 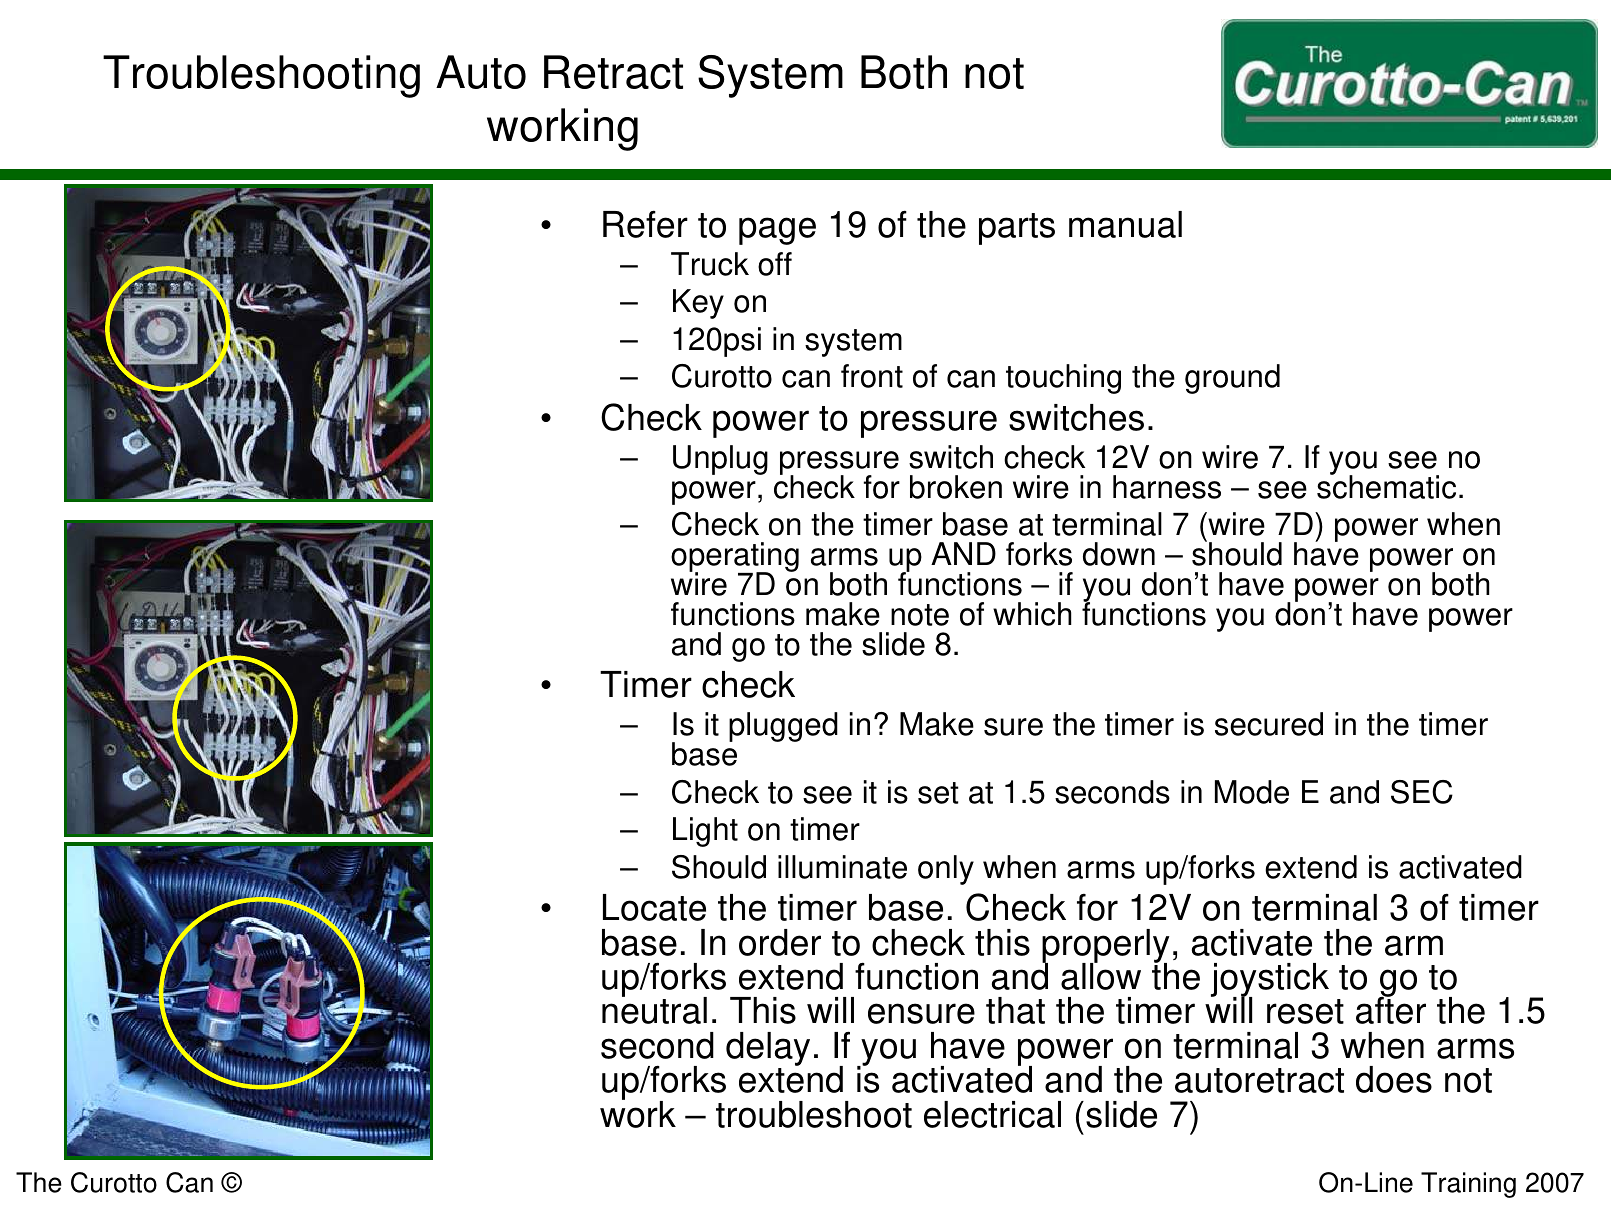 I want to click on secured, so click(x=1269, y=724).
